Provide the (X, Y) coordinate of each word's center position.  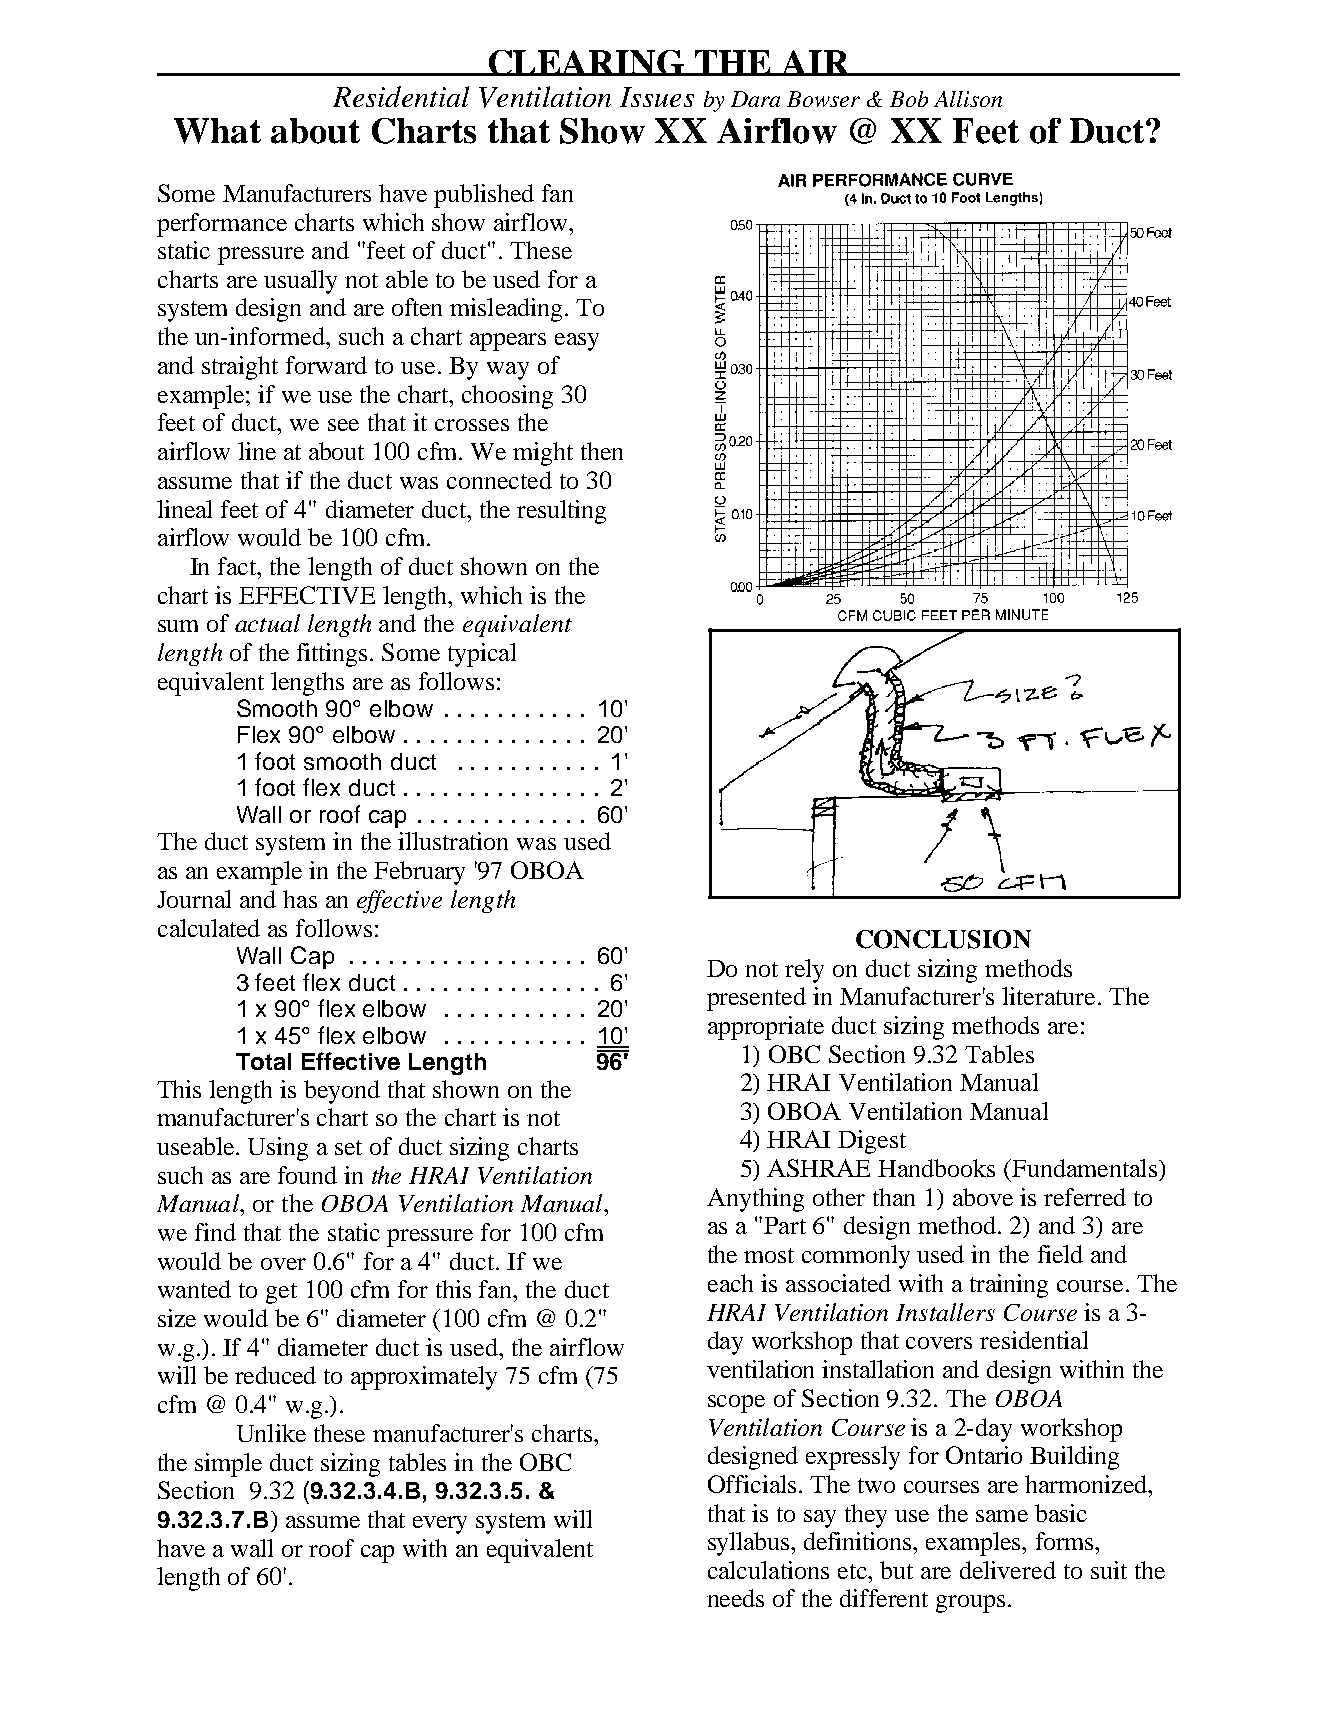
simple (228, 1465)
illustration (453, 841)
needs (735, 1598)
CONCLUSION (943, 939)
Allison (968, 99)
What (217, 131)
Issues (657, 97)
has (300, 899)
